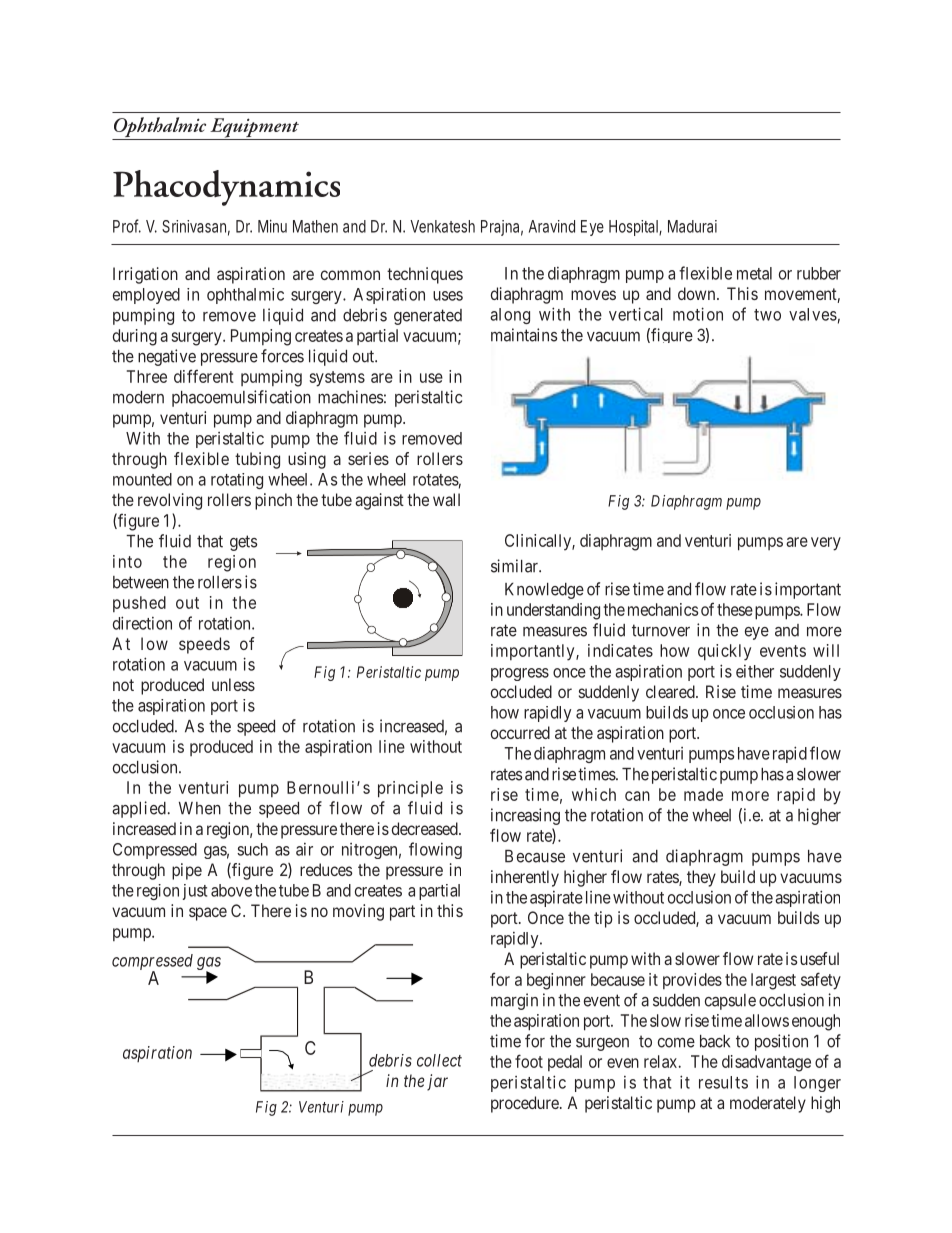 The image size is (952, 1233). What do you see at coordinates (254, 129) in the document?
I see `Equipment` at bounding box center [254, 129].
